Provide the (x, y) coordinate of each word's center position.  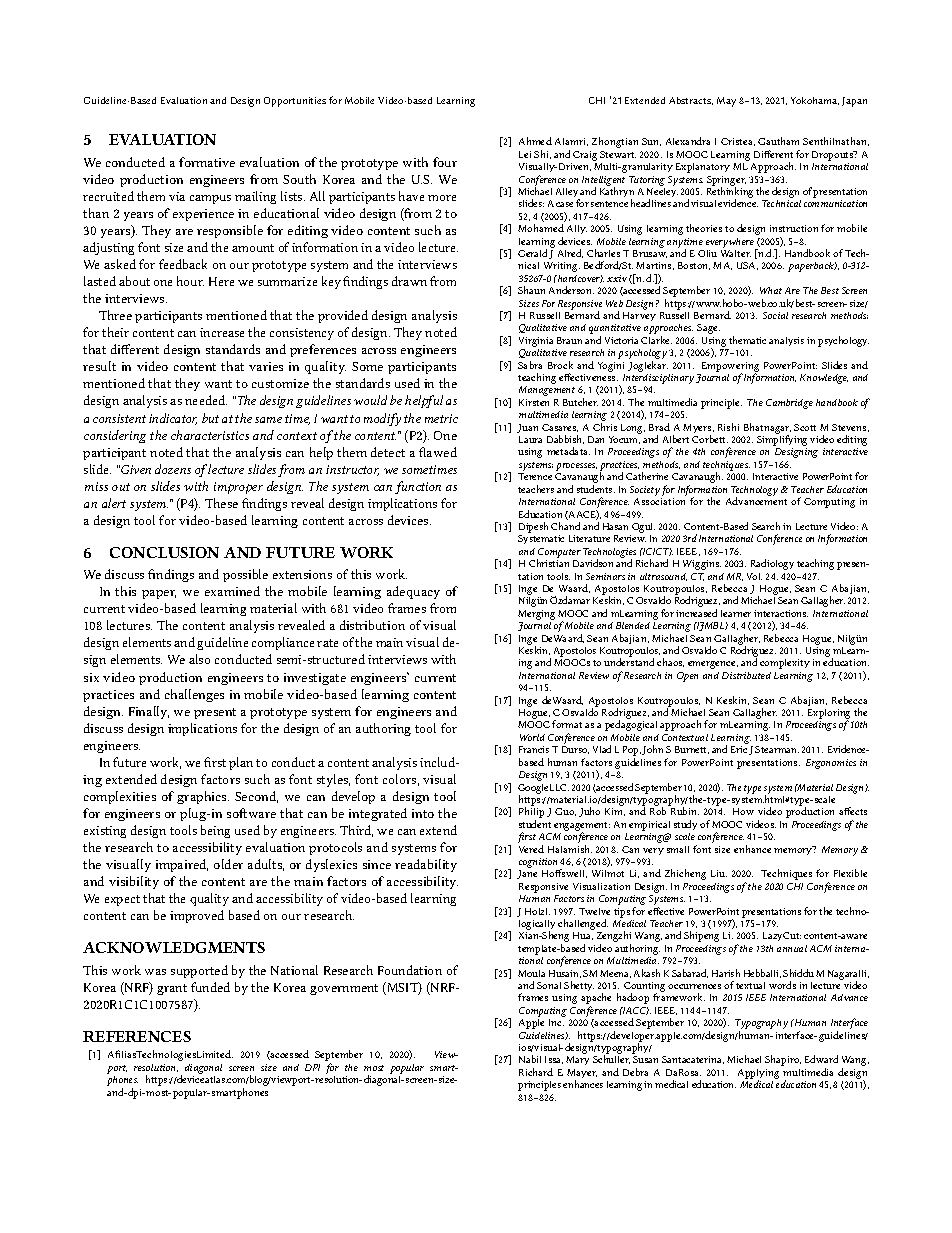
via (177, 196)
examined (232, 591)
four (445, 162)
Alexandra (688, 141)
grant (172, 989)
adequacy (413, 592)
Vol (754, 576)
